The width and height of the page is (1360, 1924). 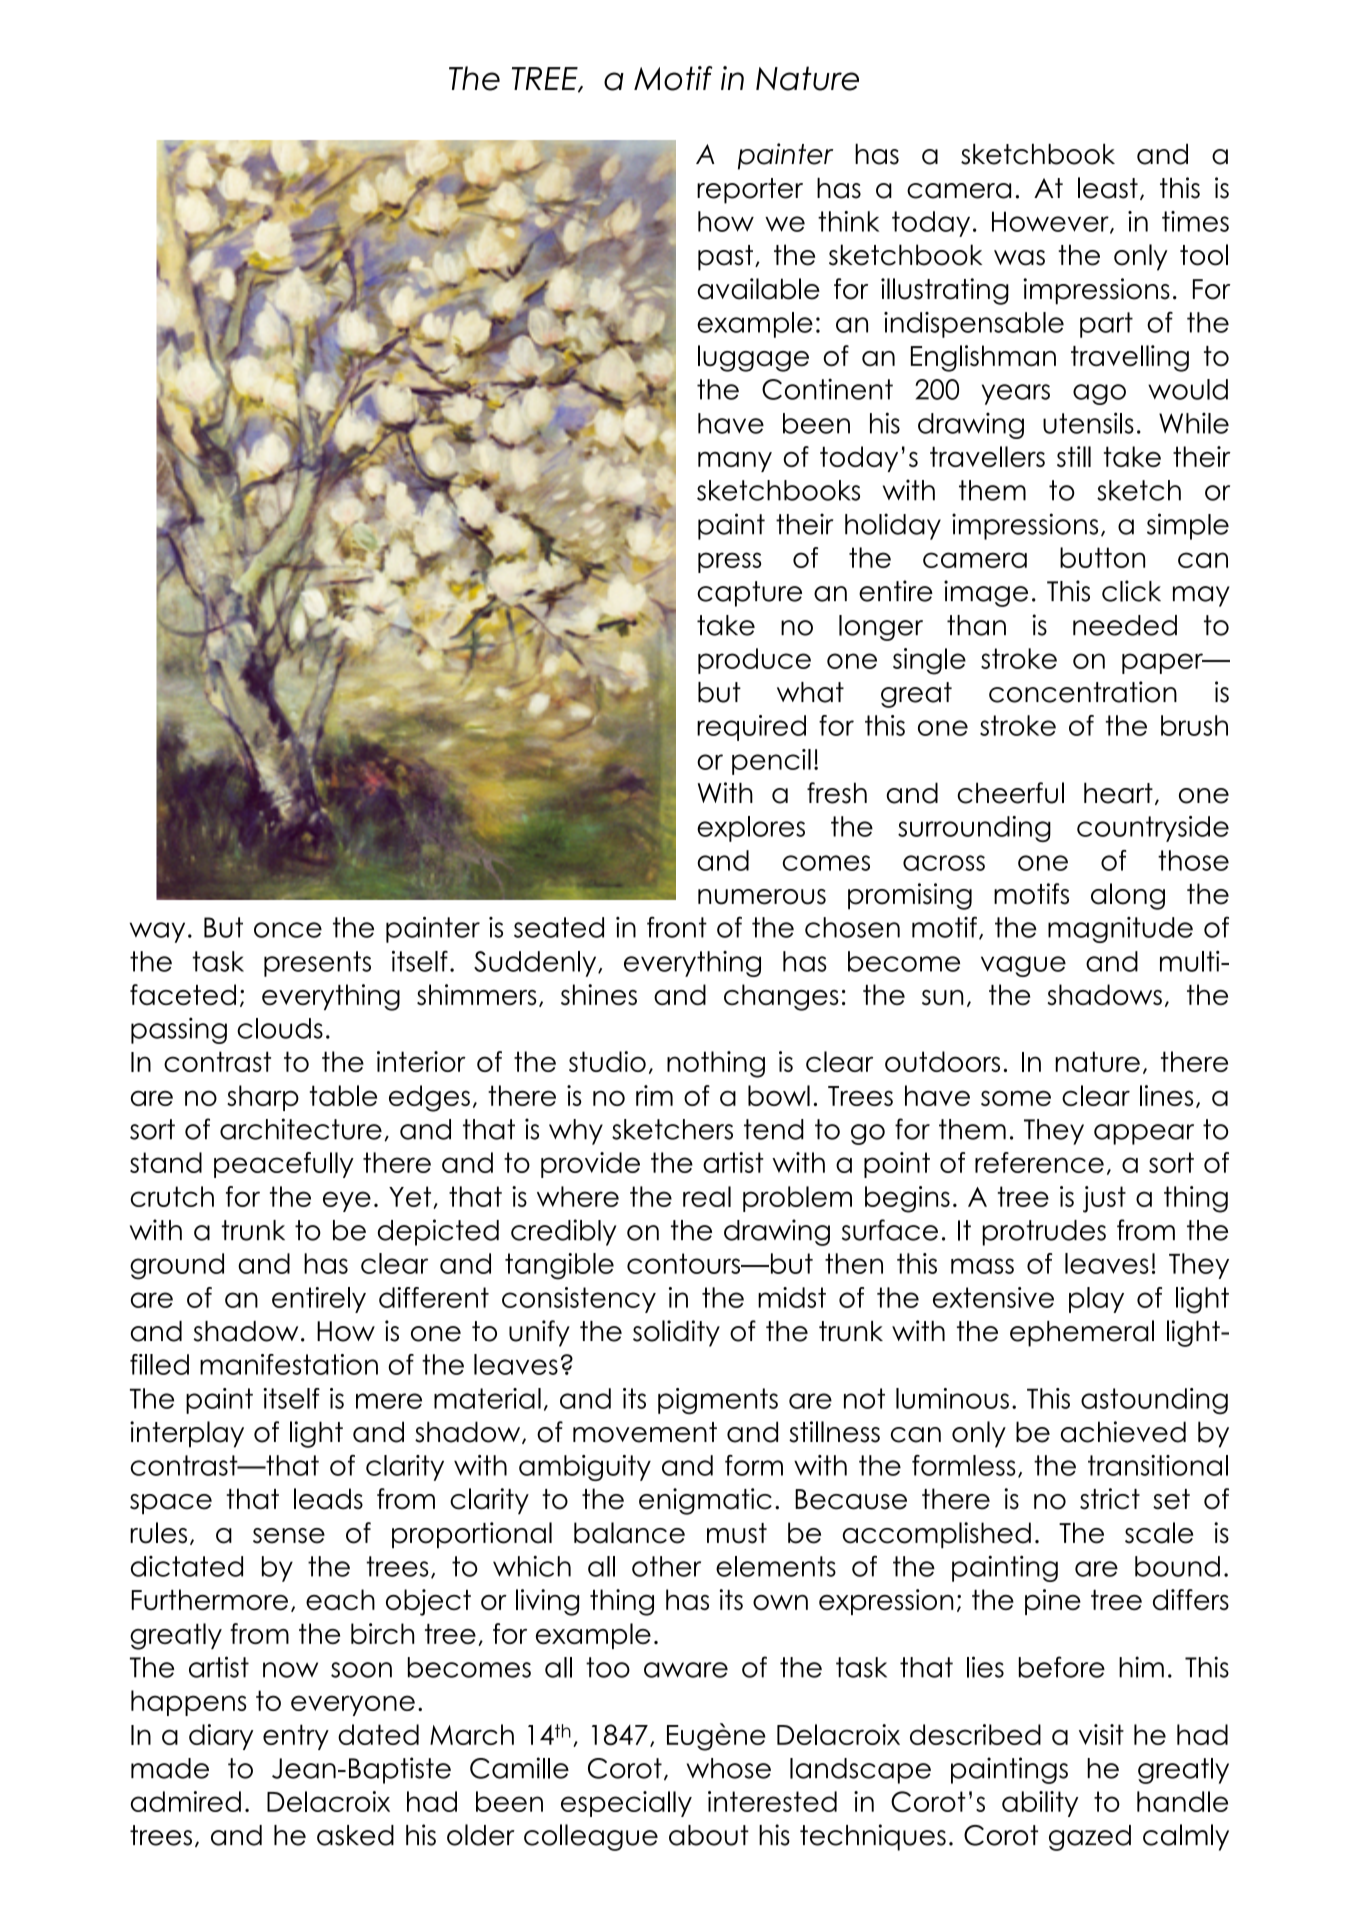 What do you see at coordinates (280, 1028) in the page?
I see `clouds` at bounding box center [280, 1028].
